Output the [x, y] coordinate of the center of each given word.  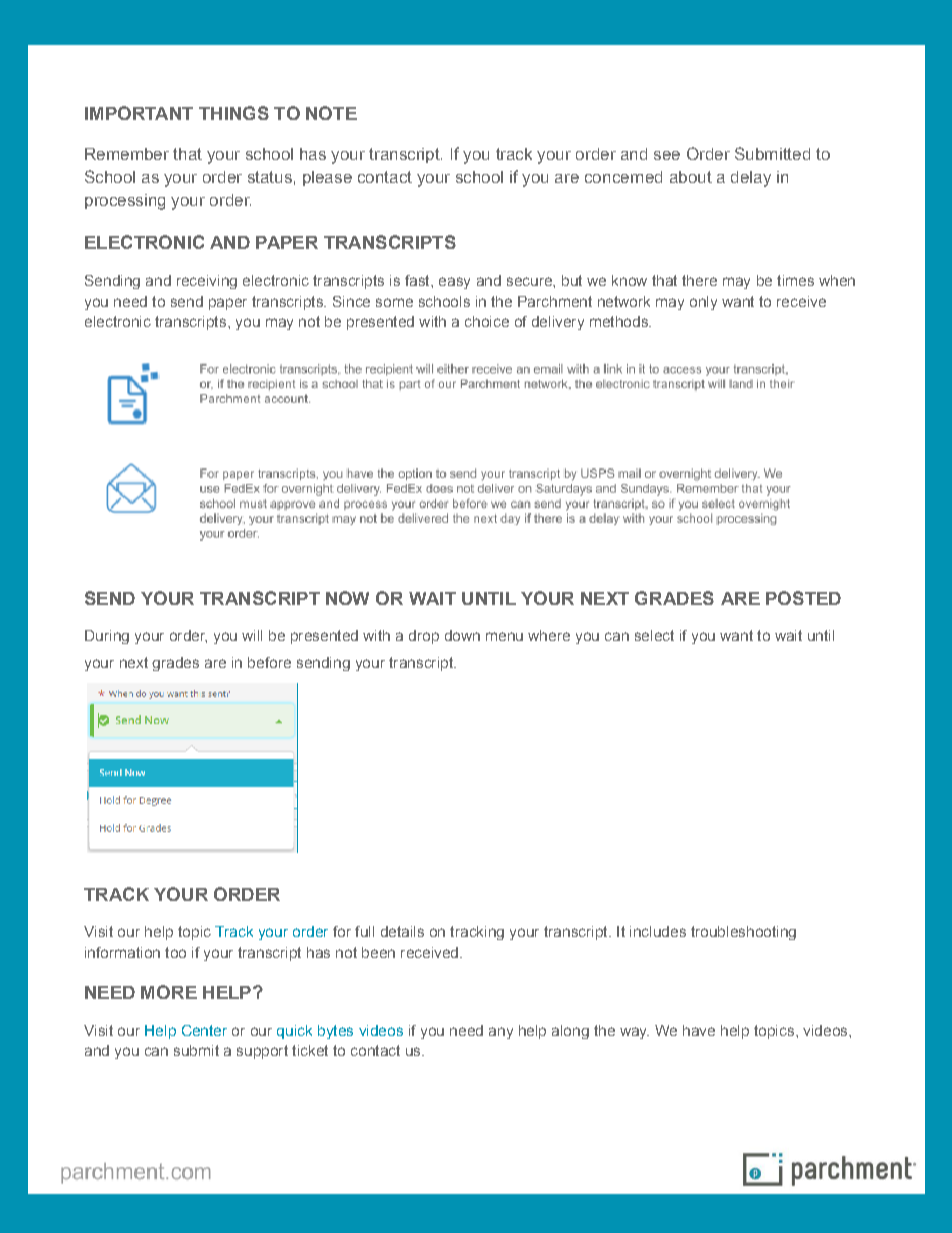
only [703, 303]
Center [204, 1030]
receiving [207, 282]
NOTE [331, 113]
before [269, 662]
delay [751, 179]
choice [487, 321]
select [654, 635]
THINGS [234, 113]
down [462, 635]
